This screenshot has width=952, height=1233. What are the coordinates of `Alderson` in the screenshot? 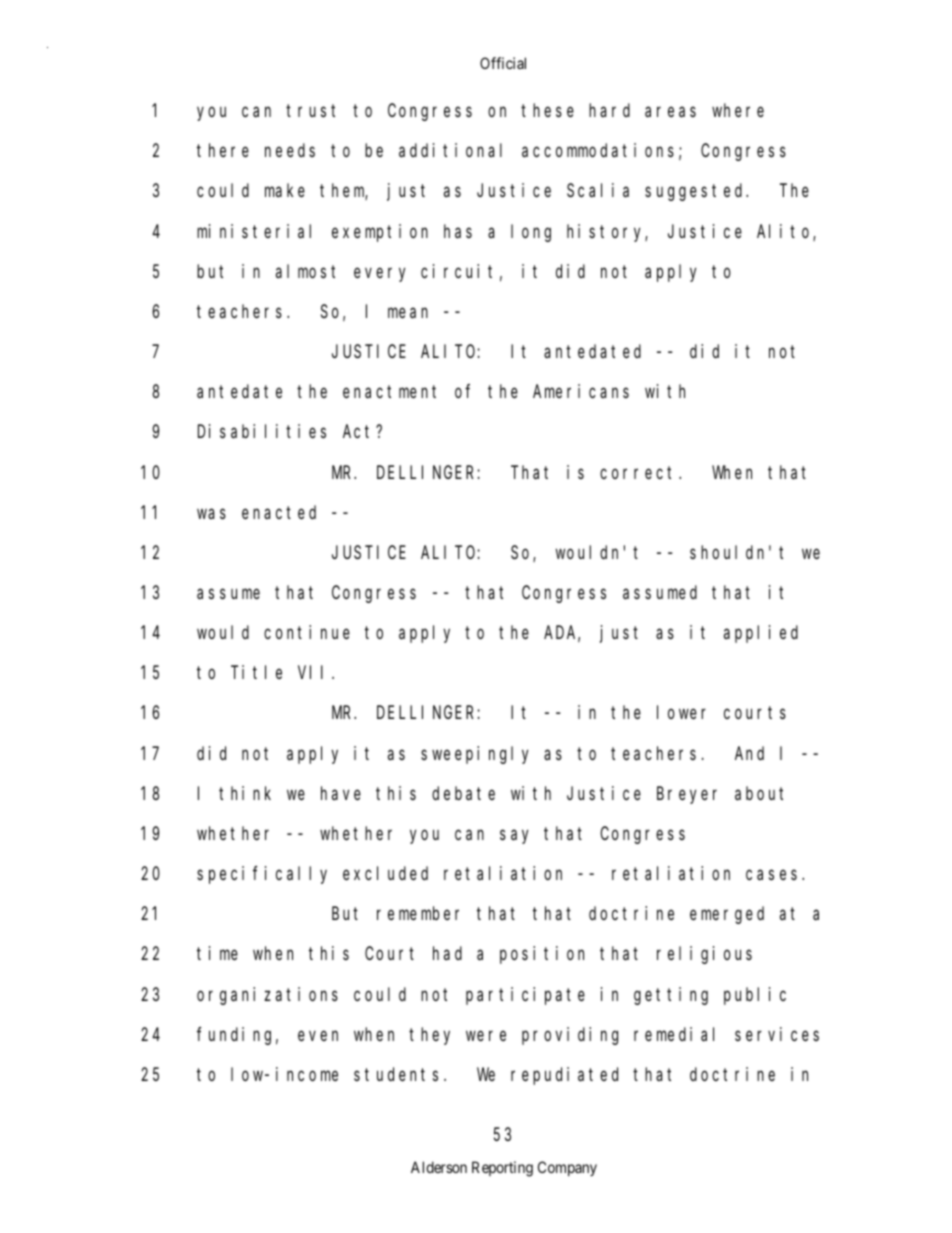 It's located at (439, 1167).
